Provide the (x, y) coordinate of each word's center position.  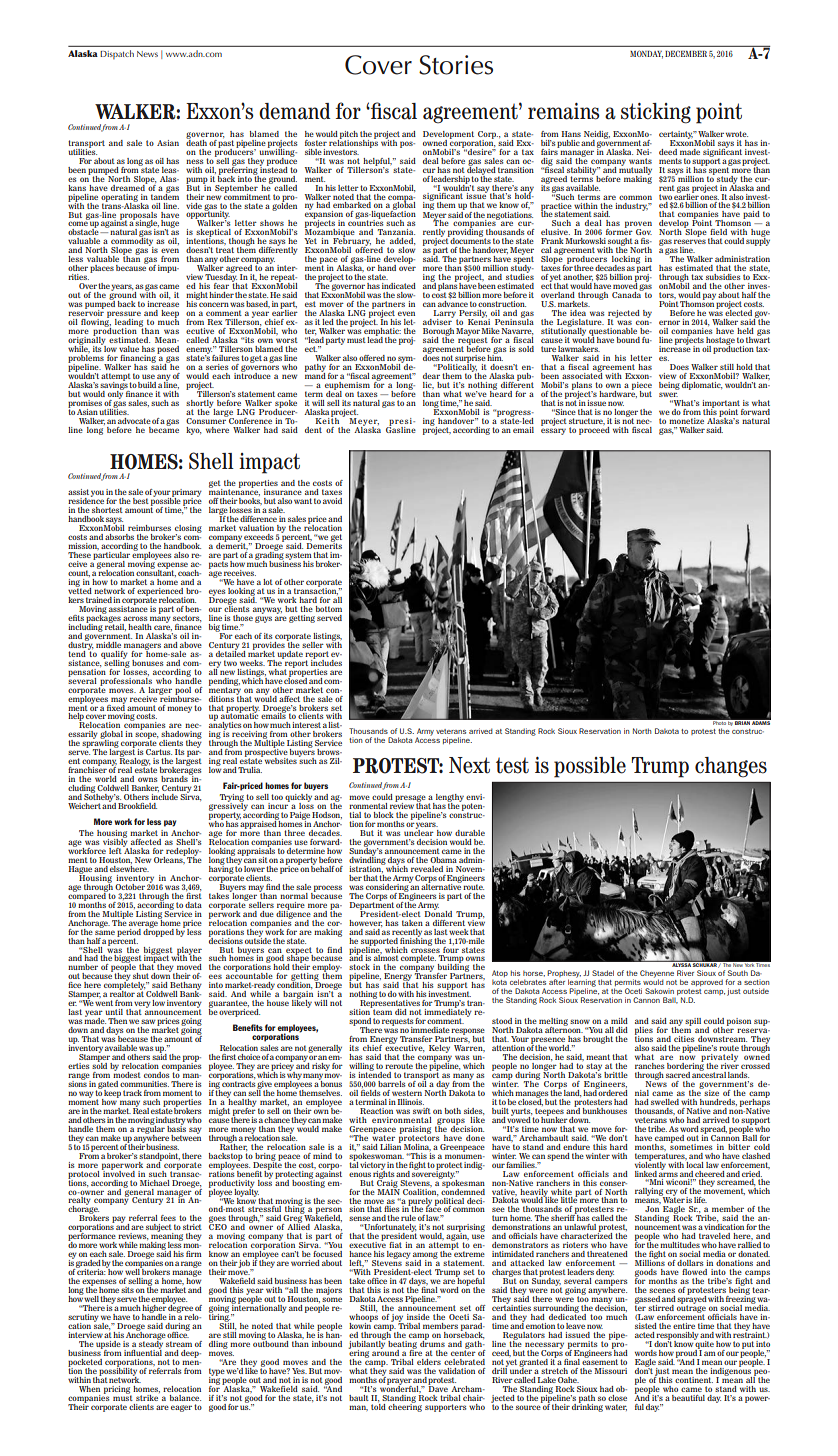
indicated (399, 286)
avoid (332, 501)
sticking (656, 113)
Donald (438, 912)
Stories (456, 65)
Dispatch (117, 54)
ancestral (709, 1073)
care (163, 628)
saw (148, 1021)
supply (758, 241)
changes (731, 767)
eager (181, 1408)
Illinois (411, 1102)
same (105, 932)
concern (214, 304)
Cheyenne (657, 975)
